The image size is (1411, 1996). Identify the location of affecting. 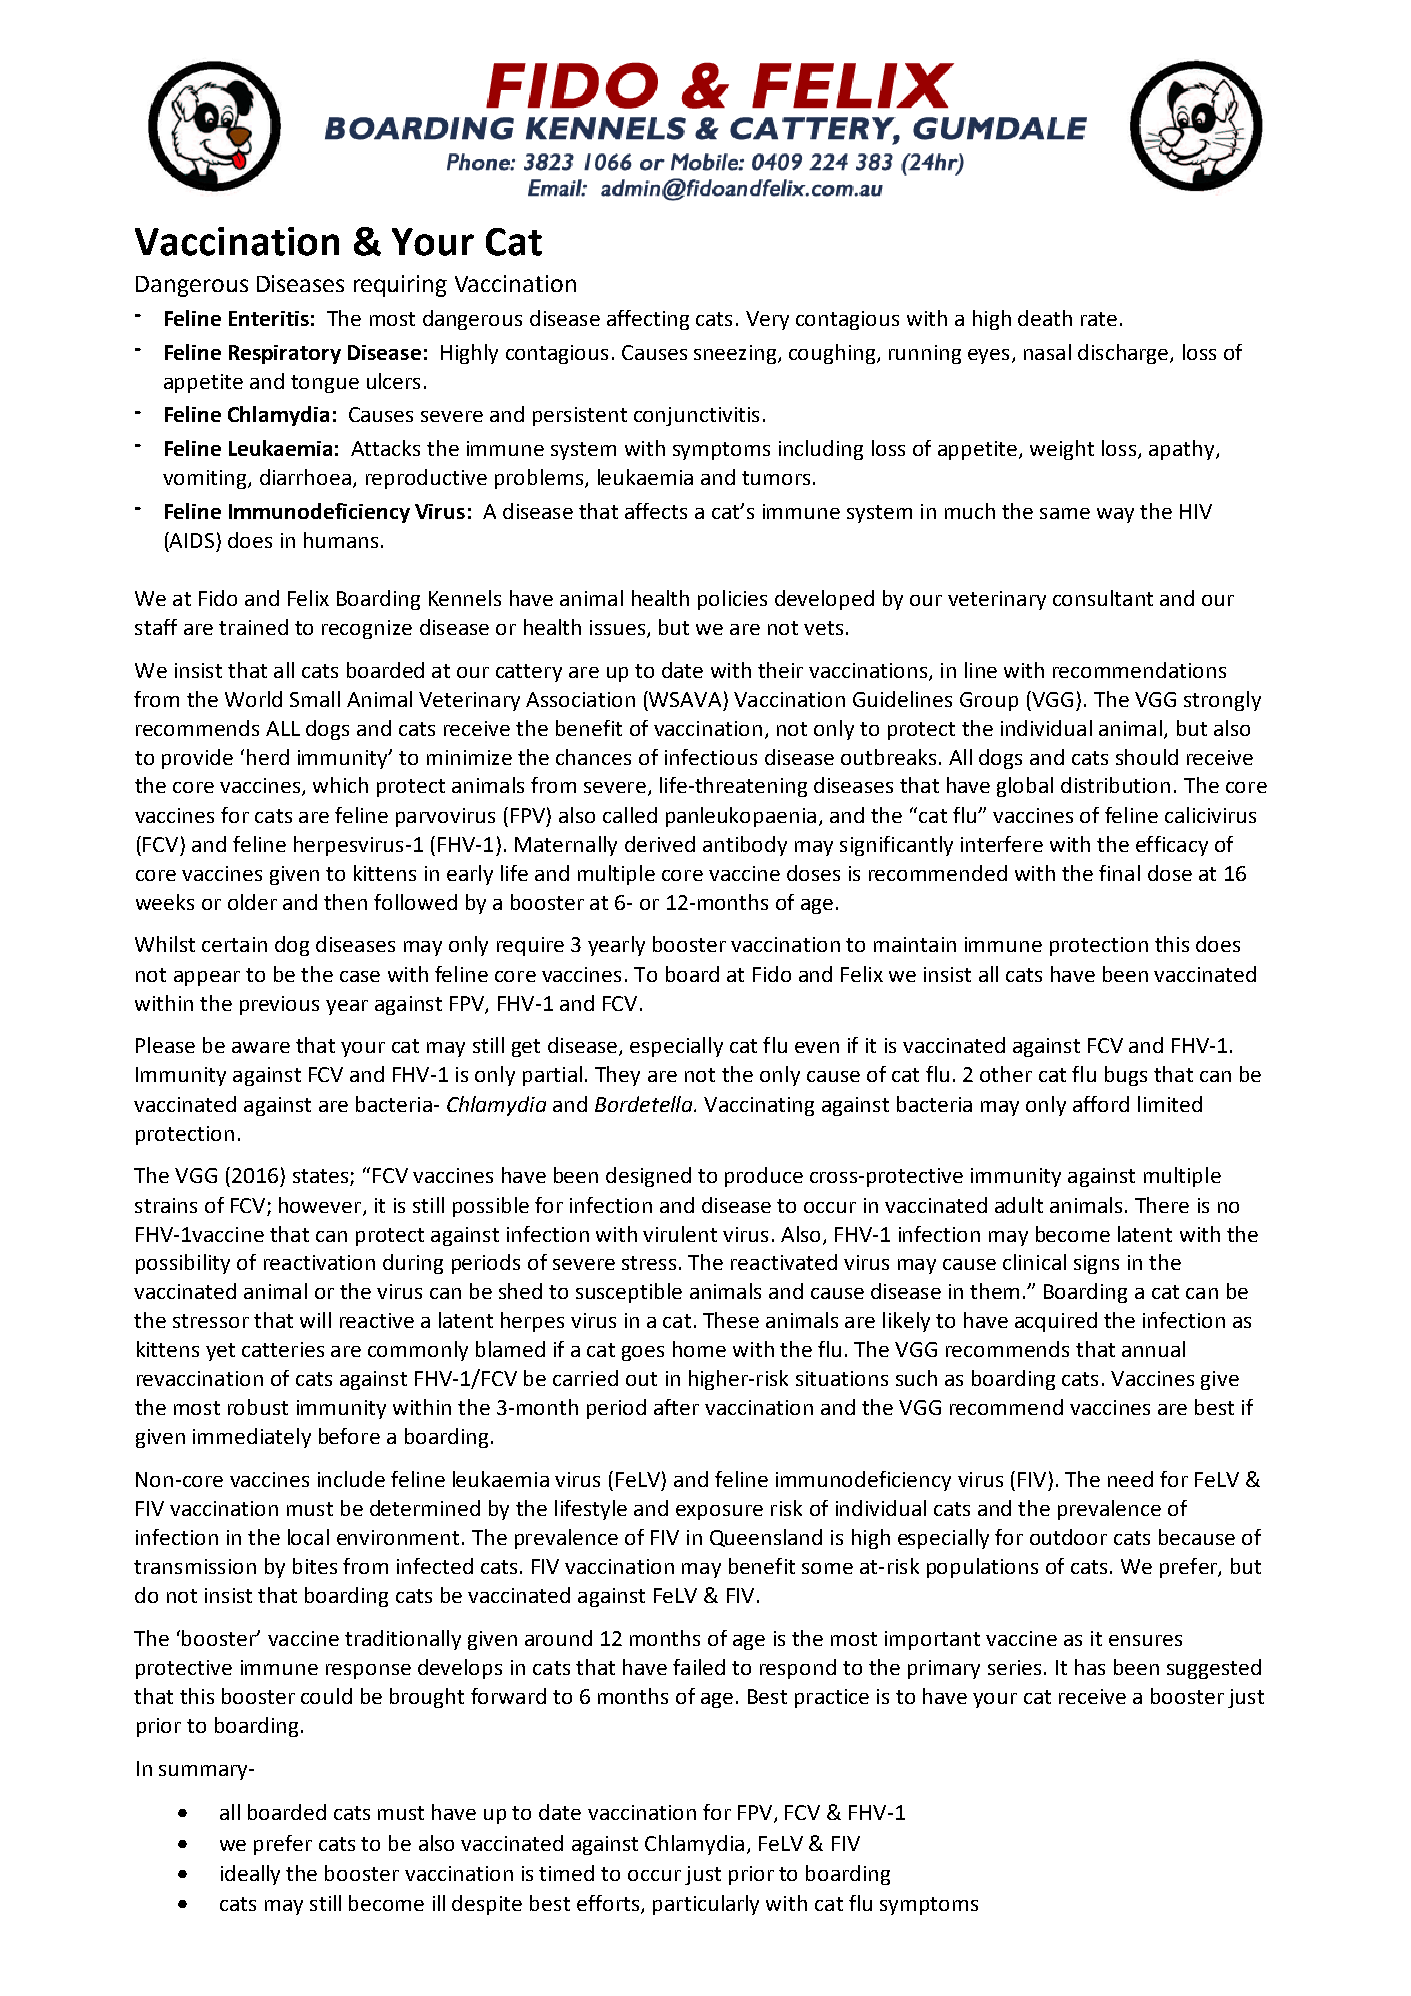
(648, 320).
